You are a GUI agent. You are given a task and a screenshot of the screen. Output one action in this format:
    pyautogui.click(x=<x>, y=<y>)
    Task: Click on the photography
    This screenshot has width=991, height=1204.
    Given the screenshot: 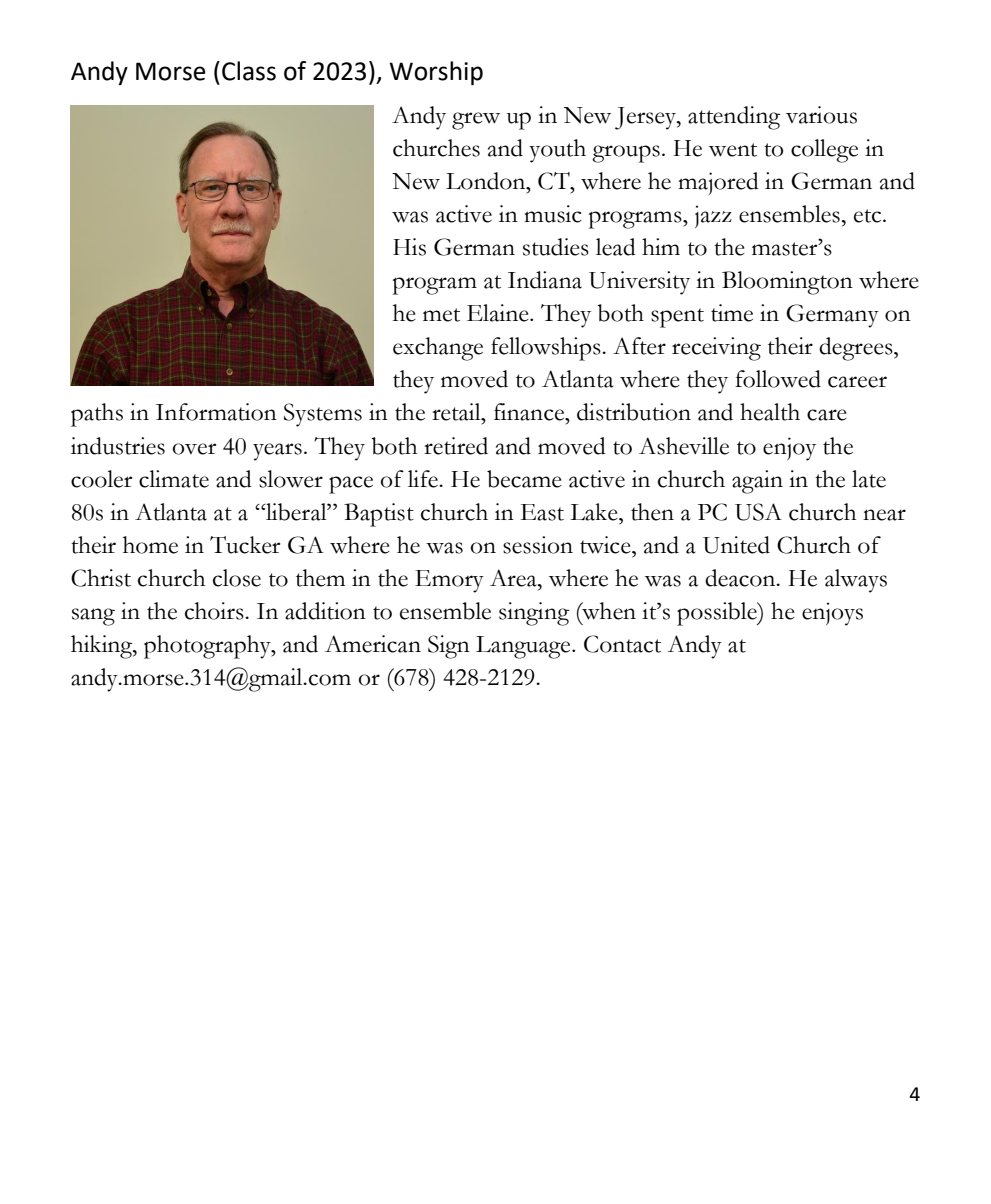 What is the action you would take?
    pyautogui.click(x=208, y=647)
